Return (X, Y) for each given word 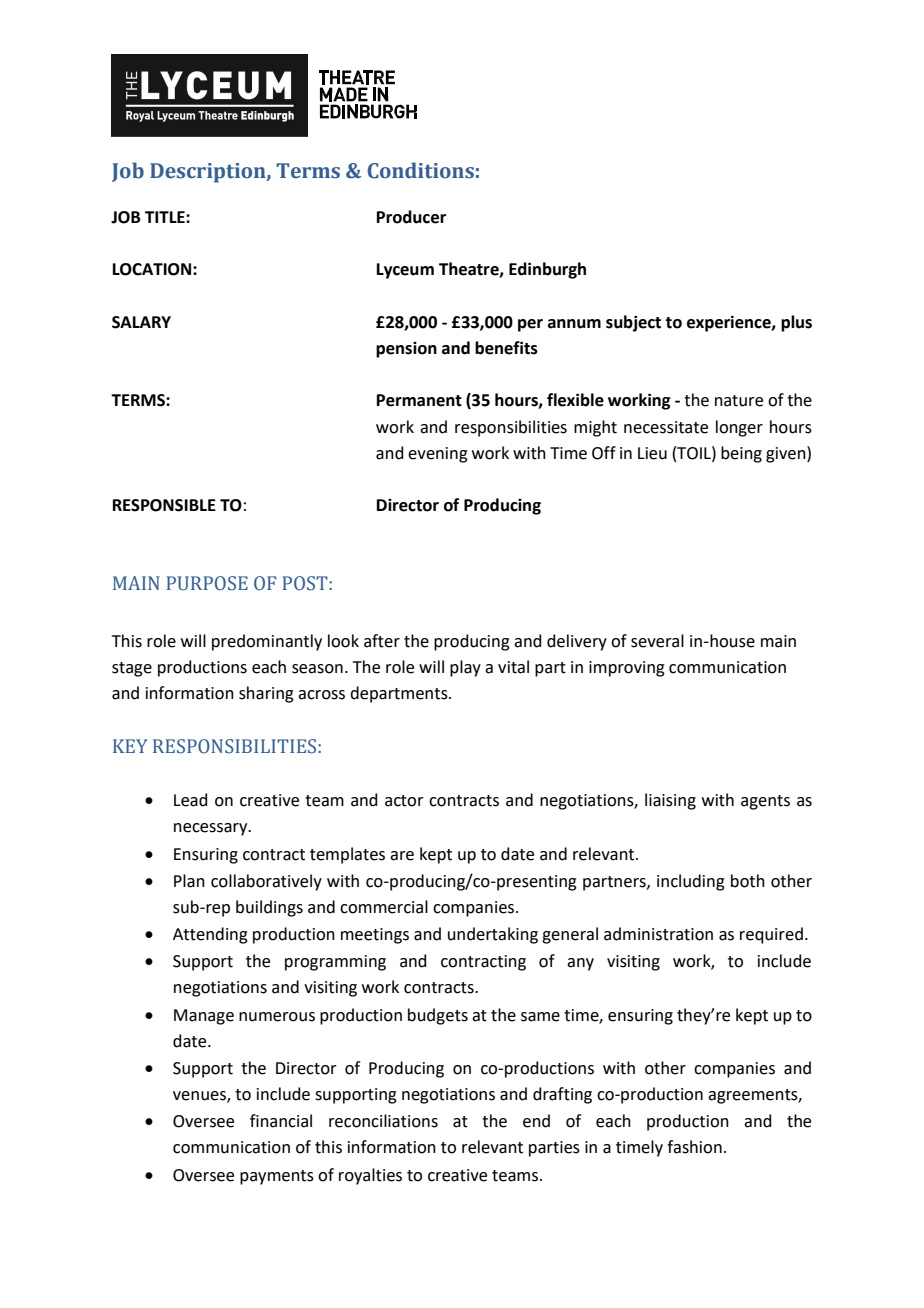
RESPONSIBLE (164, 505)
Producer (411, 217)
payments (277, 1177)
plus (796, 323)
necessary (212, 829)
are (402, 856)
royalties (370, 1176)
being (741, 454)
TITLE (166, 217)
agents (765, 802)
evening (438, 455)
